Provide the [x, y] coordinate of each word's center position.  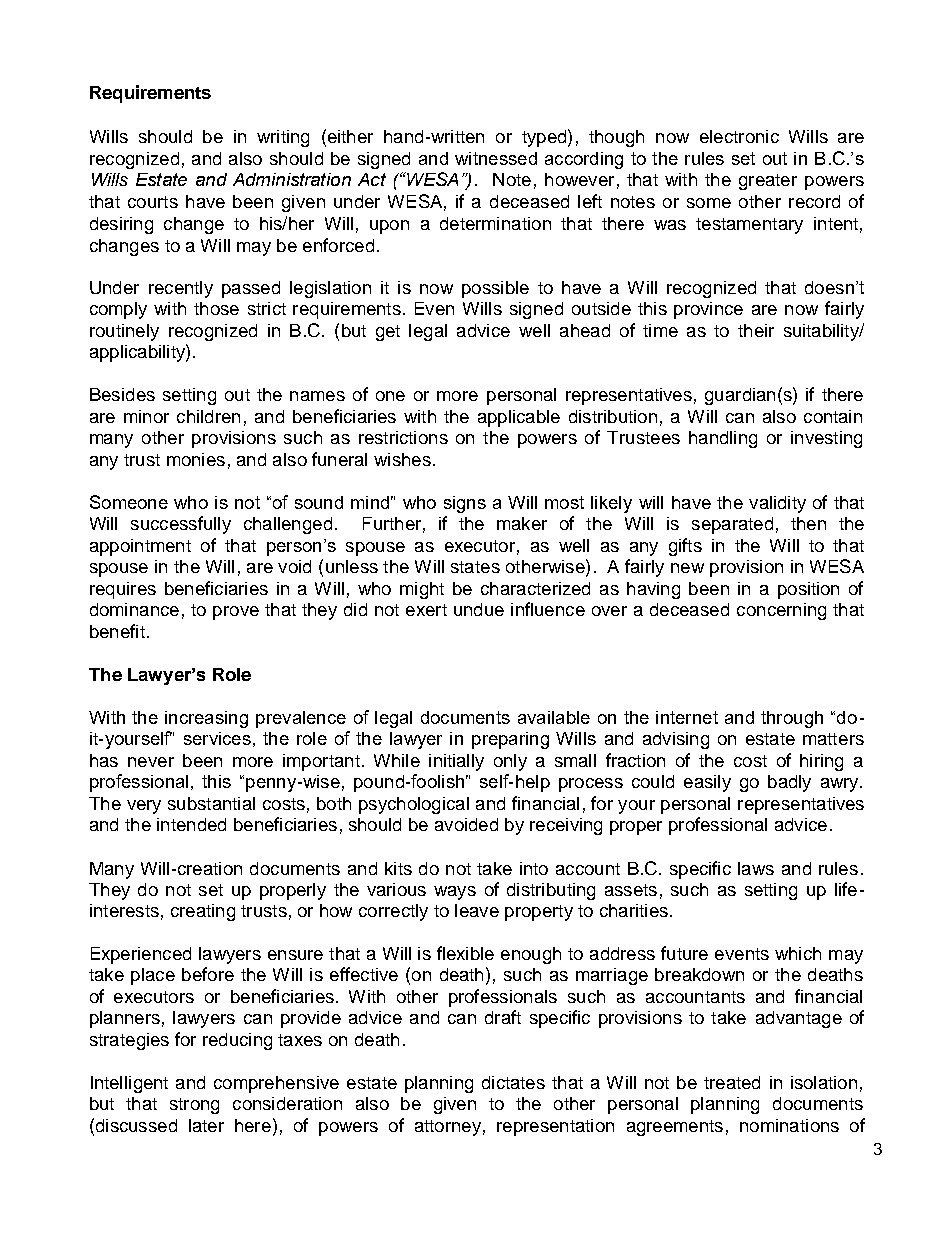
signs [465, 504]
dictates [513, 1082]
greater [768, 182]
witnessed [496, 158]
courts [153, 202]
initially [456, 762]
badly [789, 783]
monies [196, 459]
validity [777, 504]
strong [194, 1106]
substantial [211, 803]
